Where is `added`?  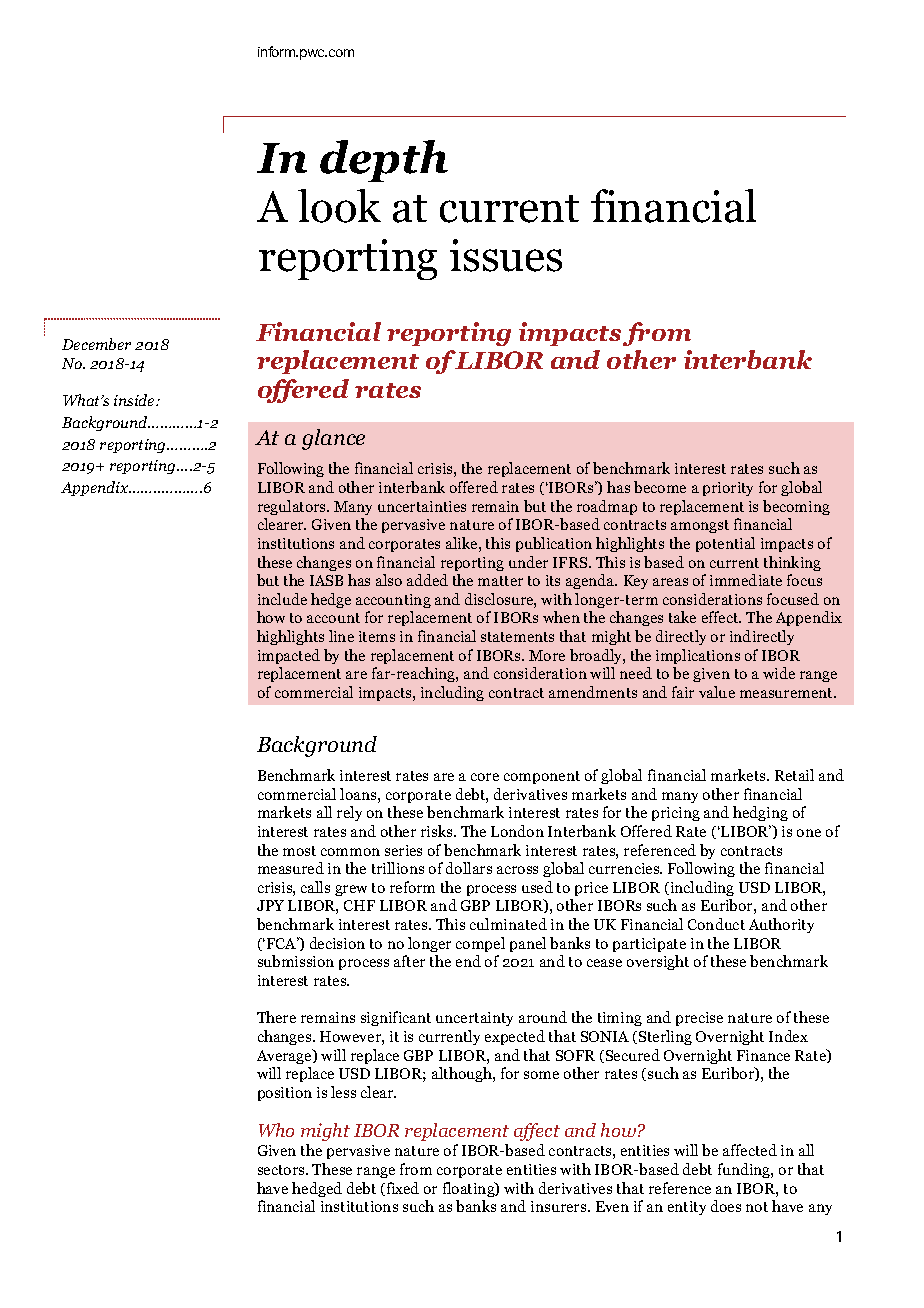
added is located at coordinates (427, 580).
